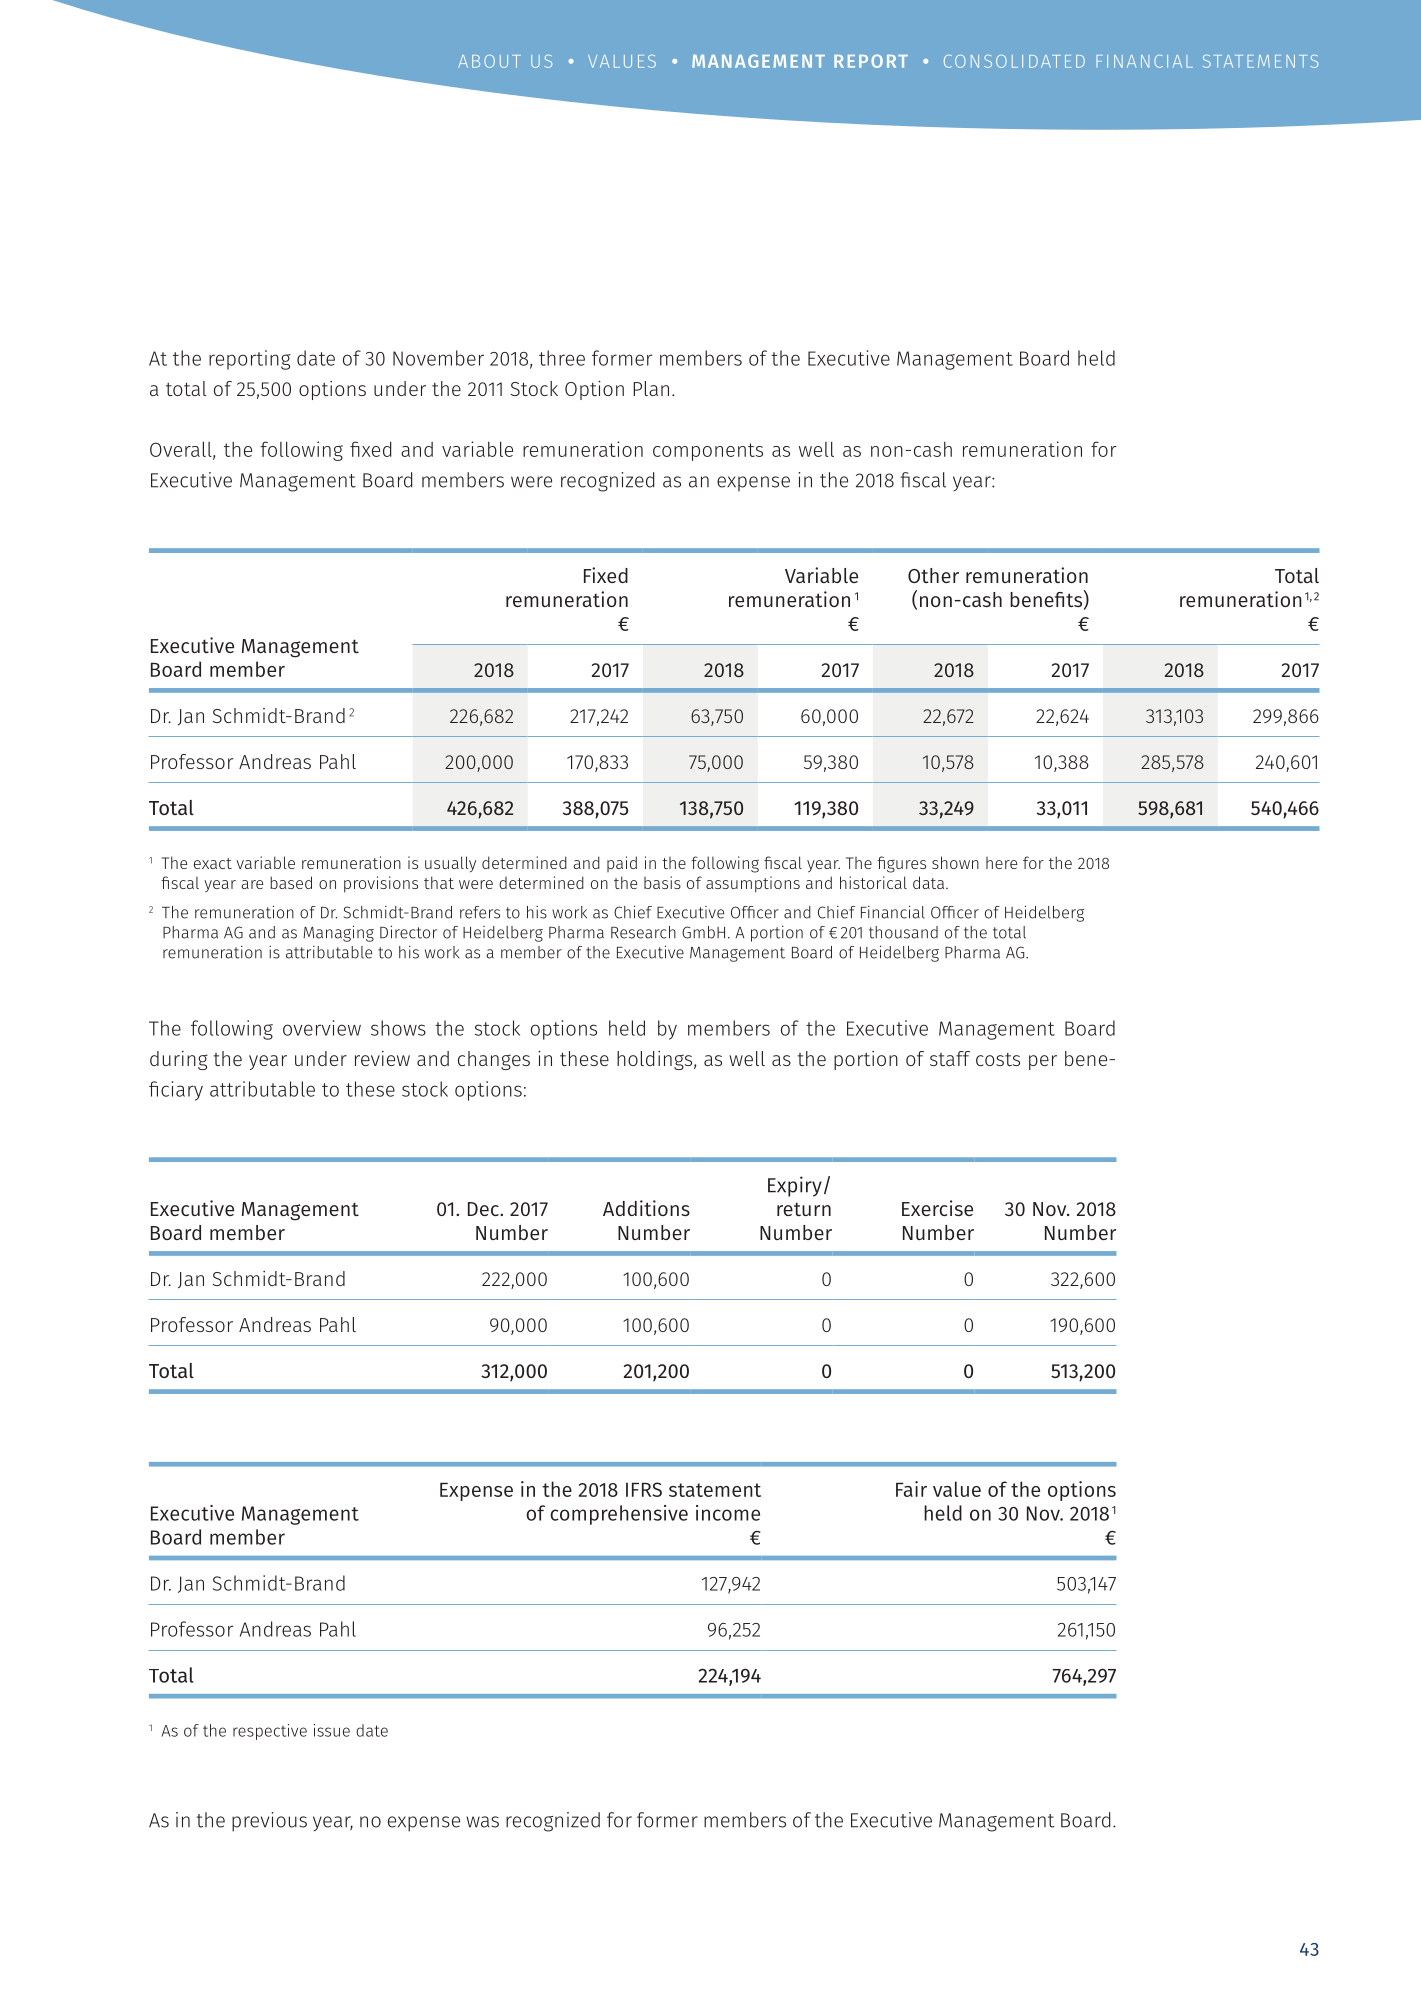 The height and width of the document is (2010, 1421). I want to click on paid, so click(622, 864).
